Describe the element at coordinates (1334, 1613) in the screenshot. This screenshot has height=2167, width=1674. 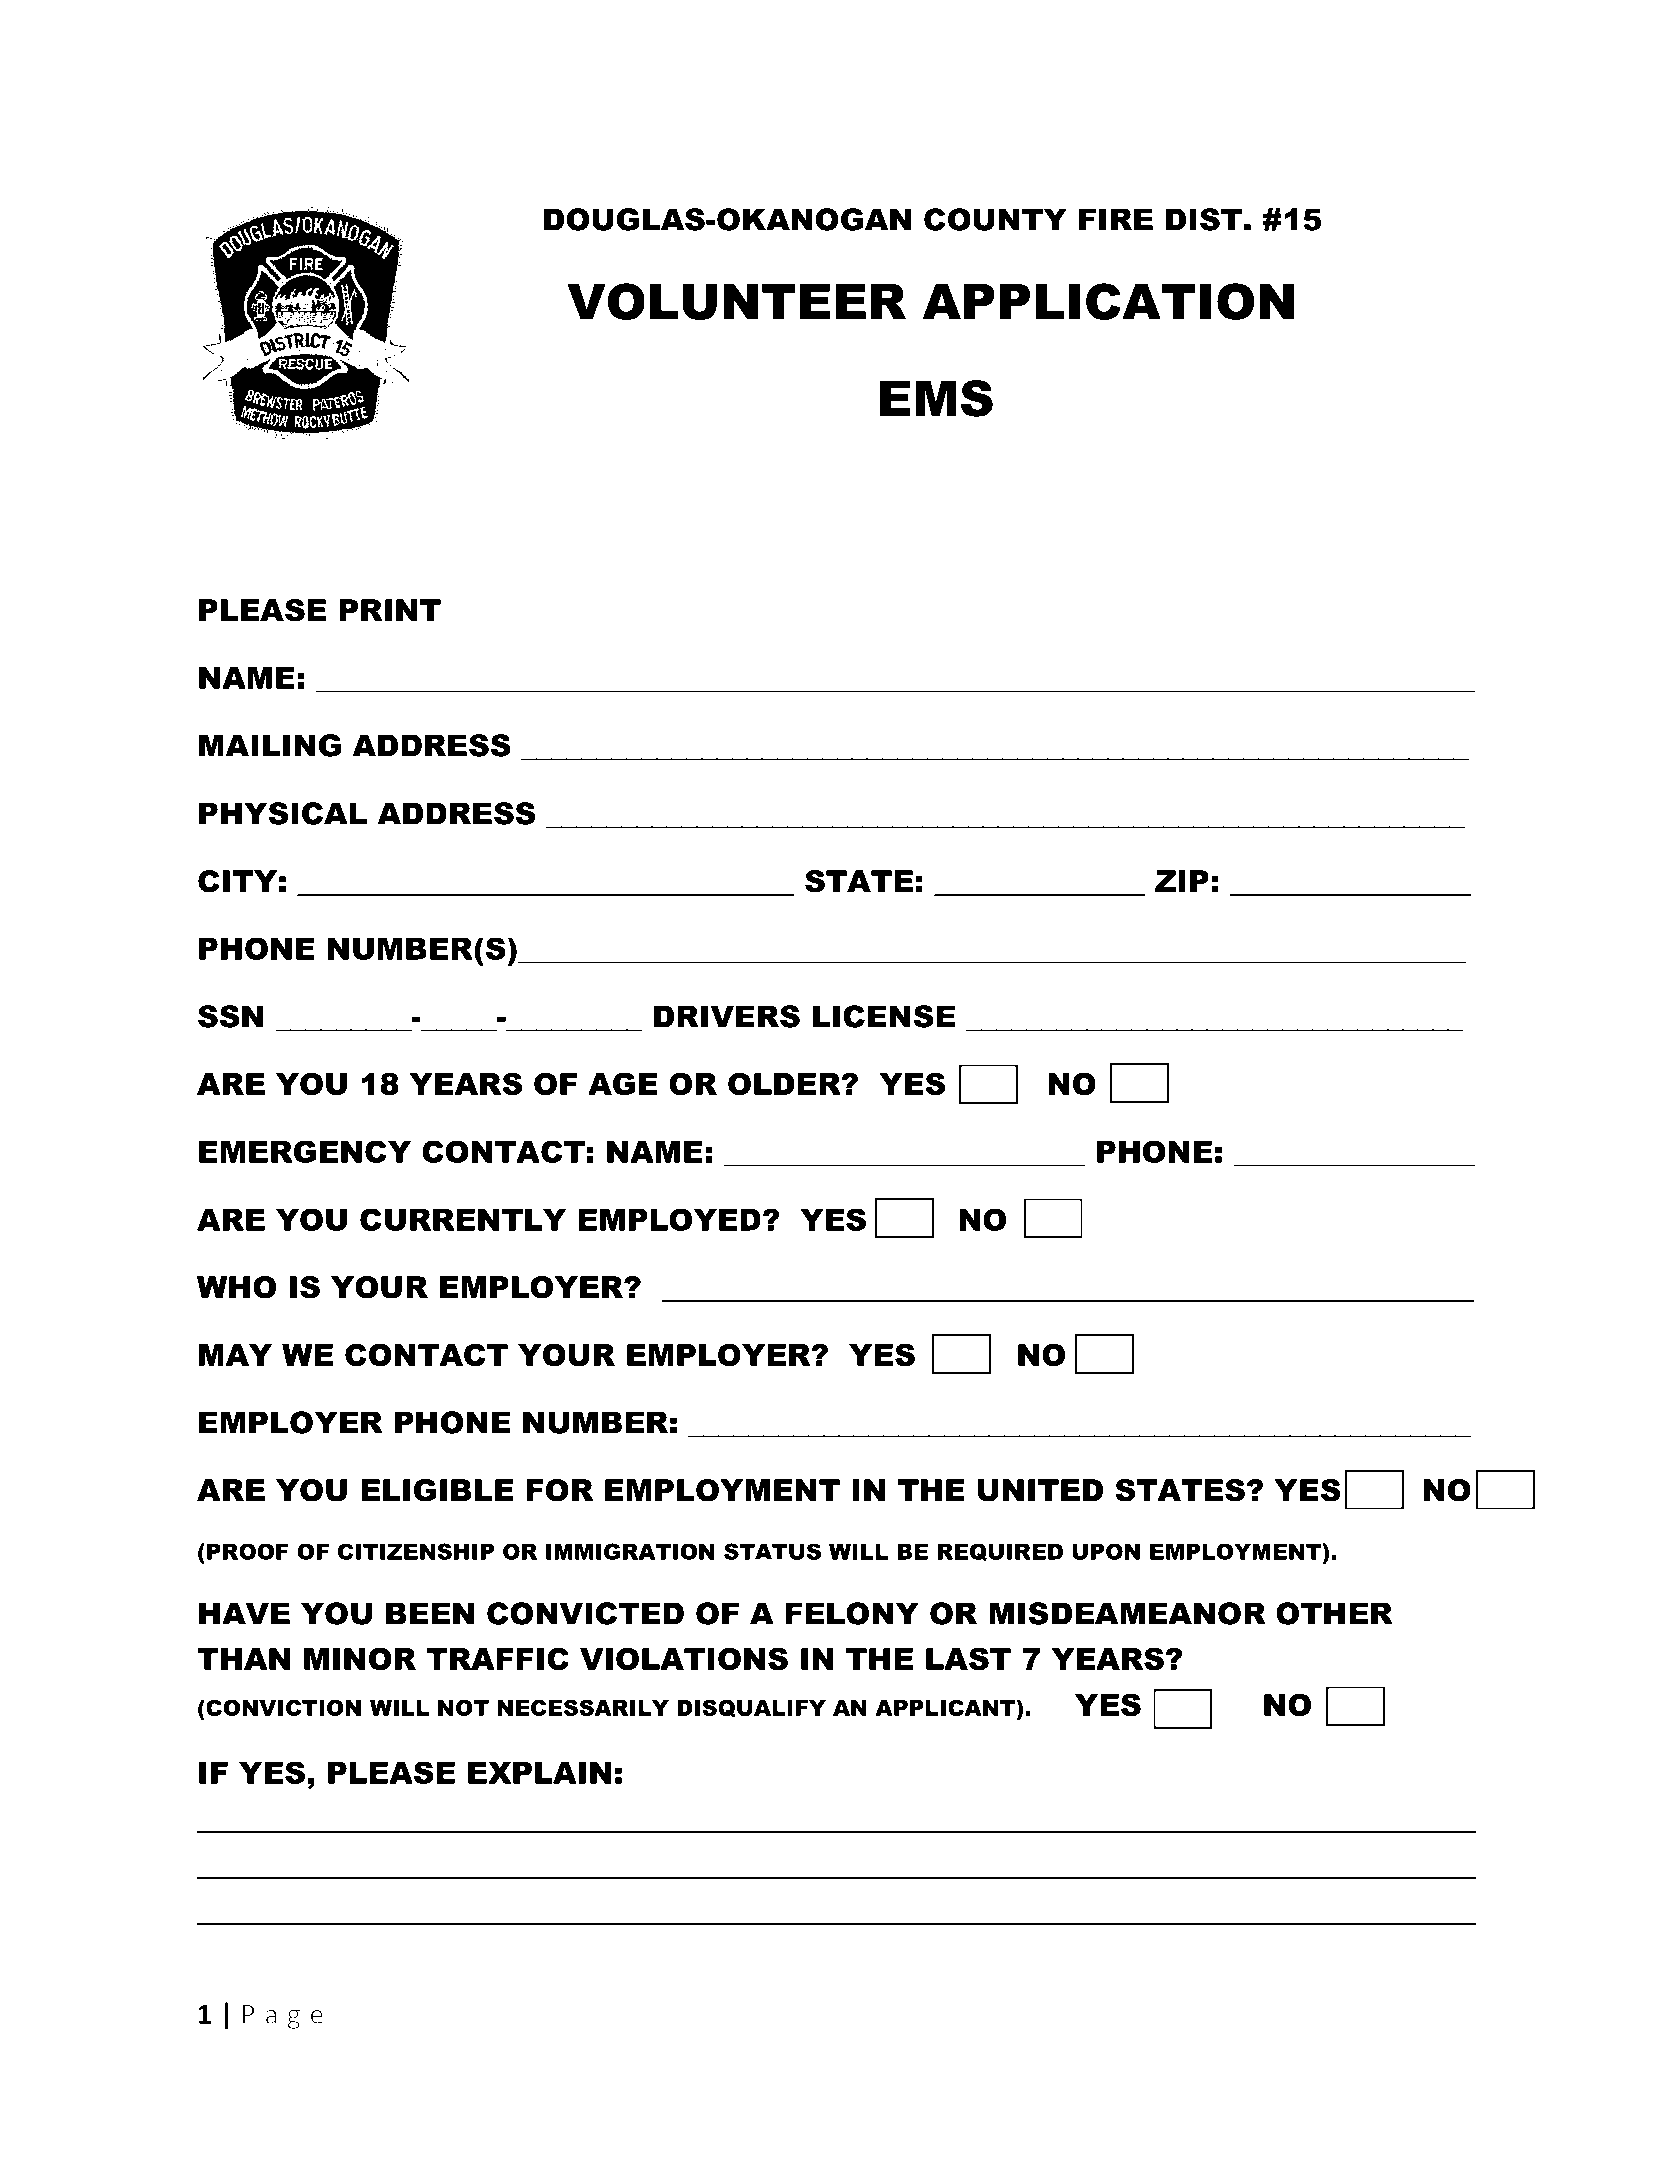
I see `OTHER` at that location.
